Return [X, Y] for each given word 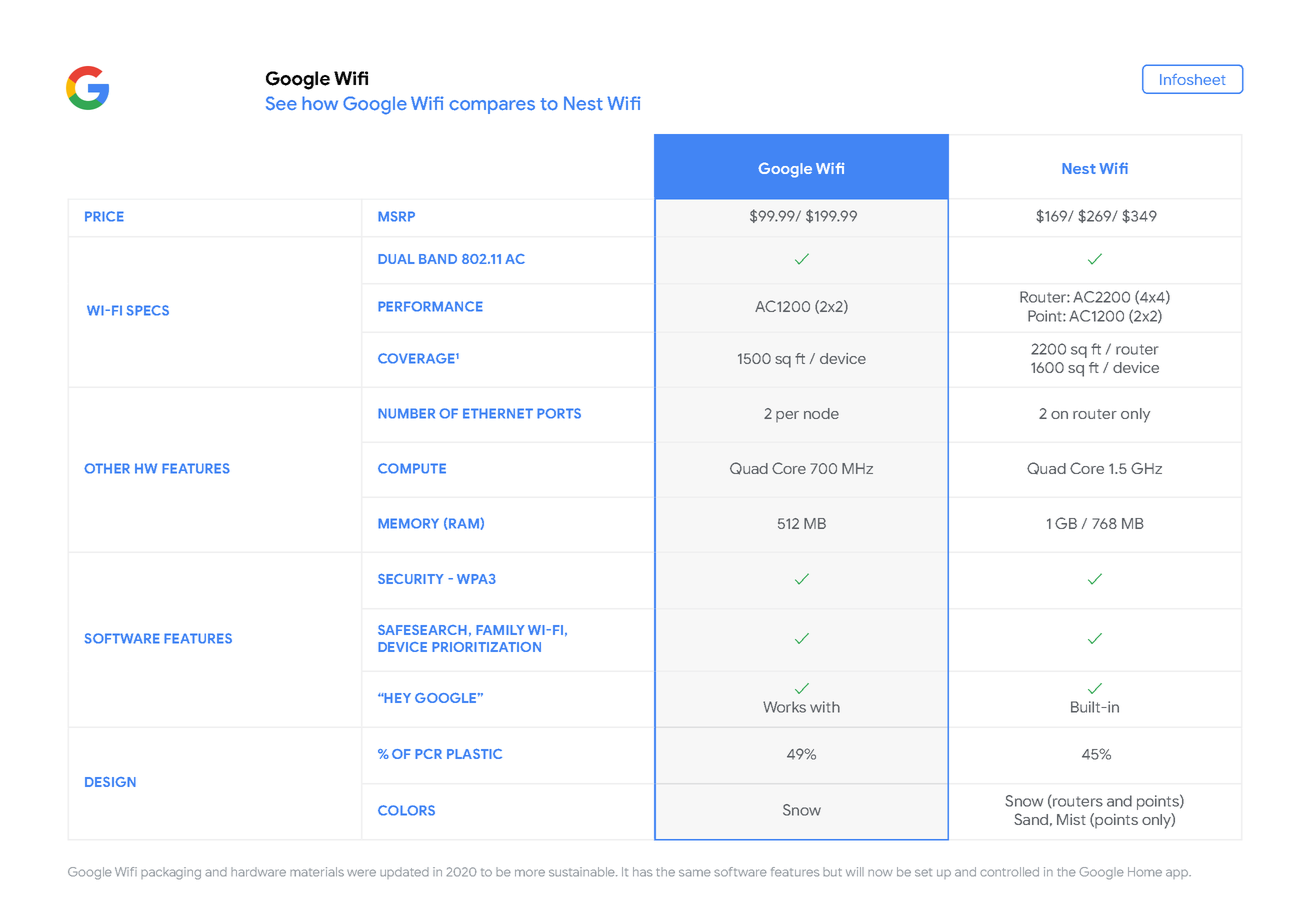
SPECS [148, 310]
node [821, 413]
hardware [258, 872]
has [643, 872]
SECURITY [410, 579]
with [825, 707]
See [281, 103]
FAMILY [500, 630]
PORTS [559, 413]
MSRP [396, 216]
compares [492, 107]
